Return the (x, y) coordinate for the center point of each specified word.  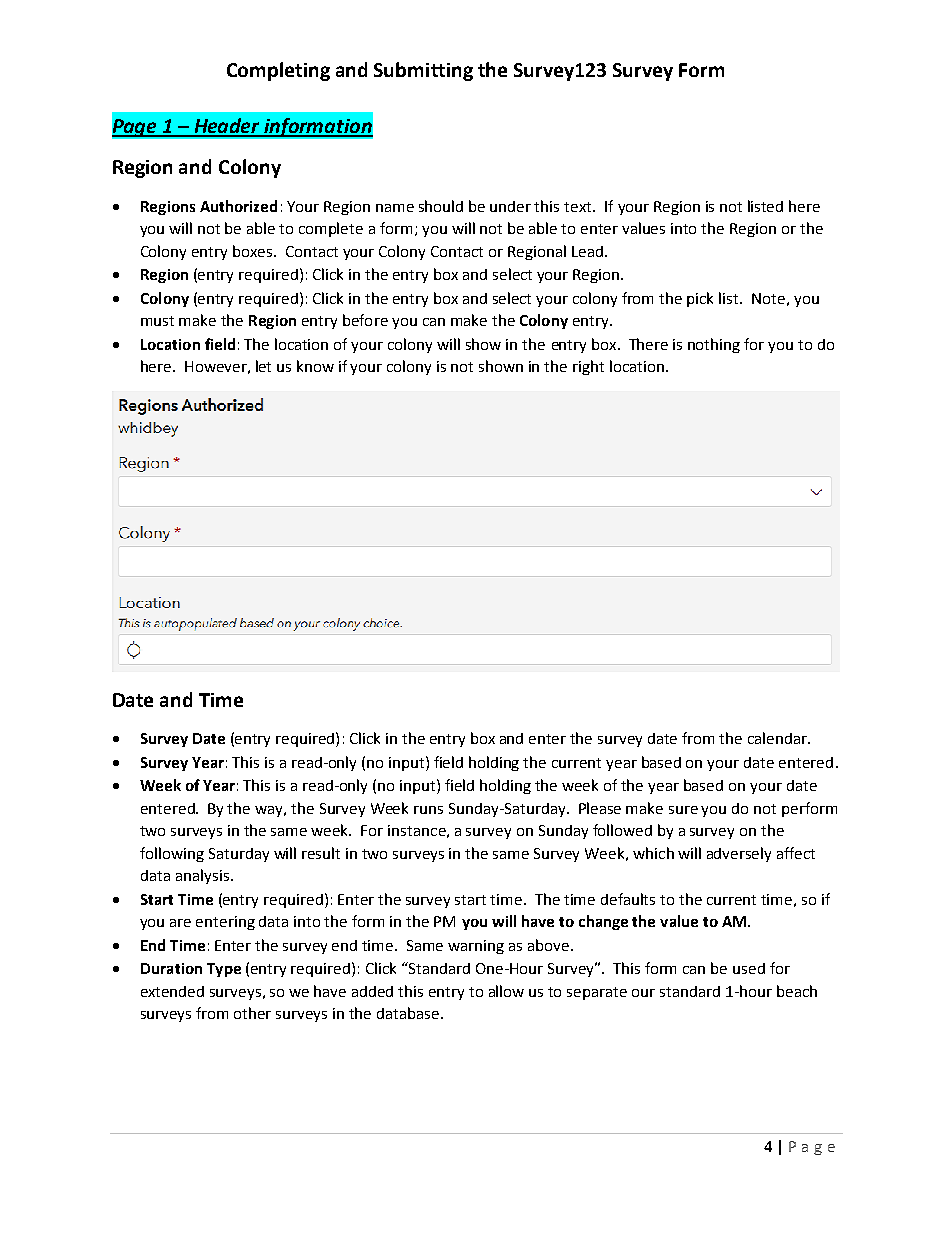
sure (683, 810)
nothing (714, 345)
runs (428, 810)
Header (227, 127)
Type (224, 970)
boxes (254, 251)
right (588, 367)
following (172, 854)
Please (600, 808)
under (510, 206)
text (579, 207)
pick (700, 299)
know (315, 366)
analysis (202, 876)
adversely (739, 854)
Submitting (423, 71)
